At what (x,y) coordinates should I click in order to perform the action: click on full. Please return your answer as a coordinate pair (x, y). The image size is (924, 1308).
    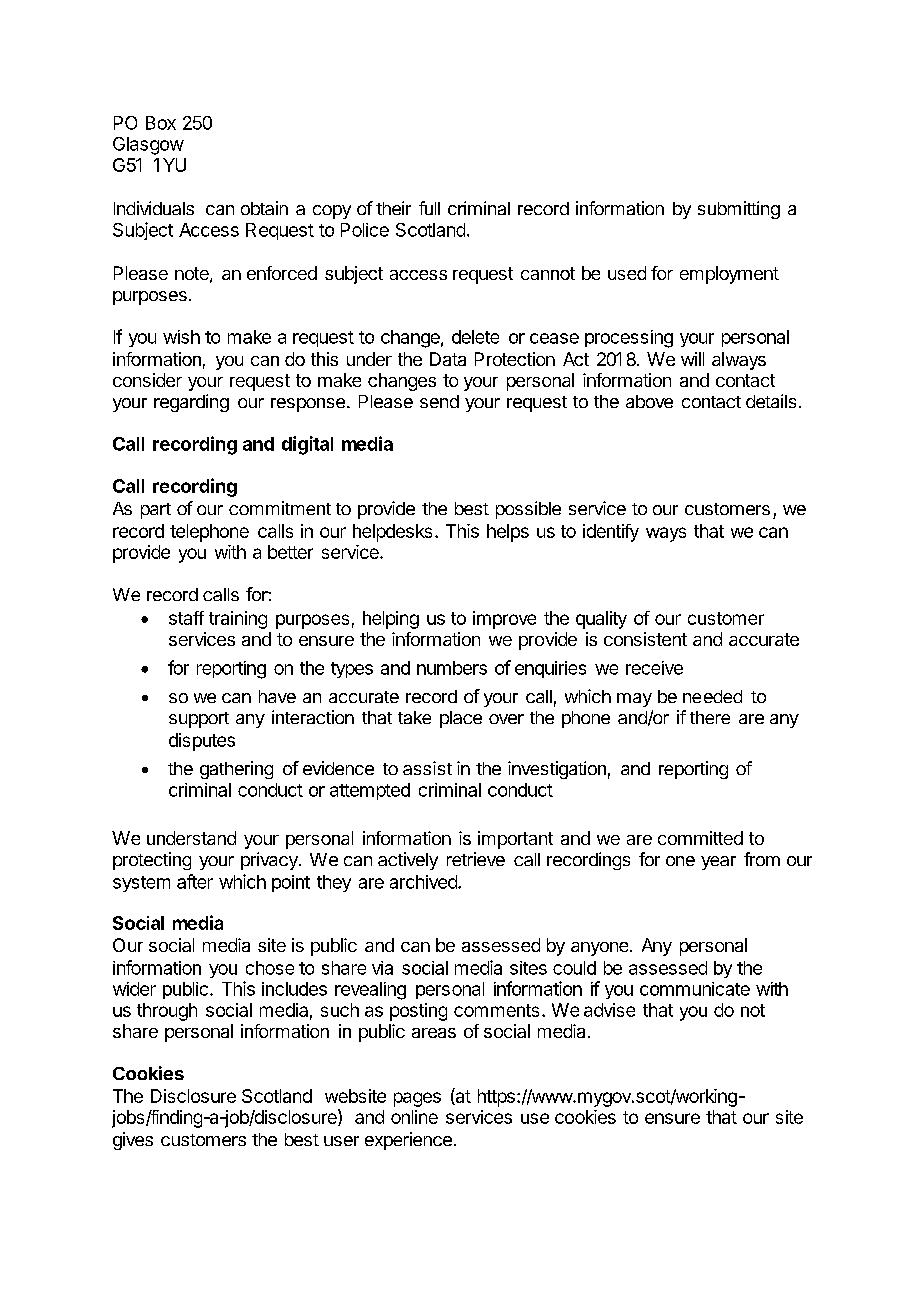
    Looking at the image, I should click on (429, 208).
